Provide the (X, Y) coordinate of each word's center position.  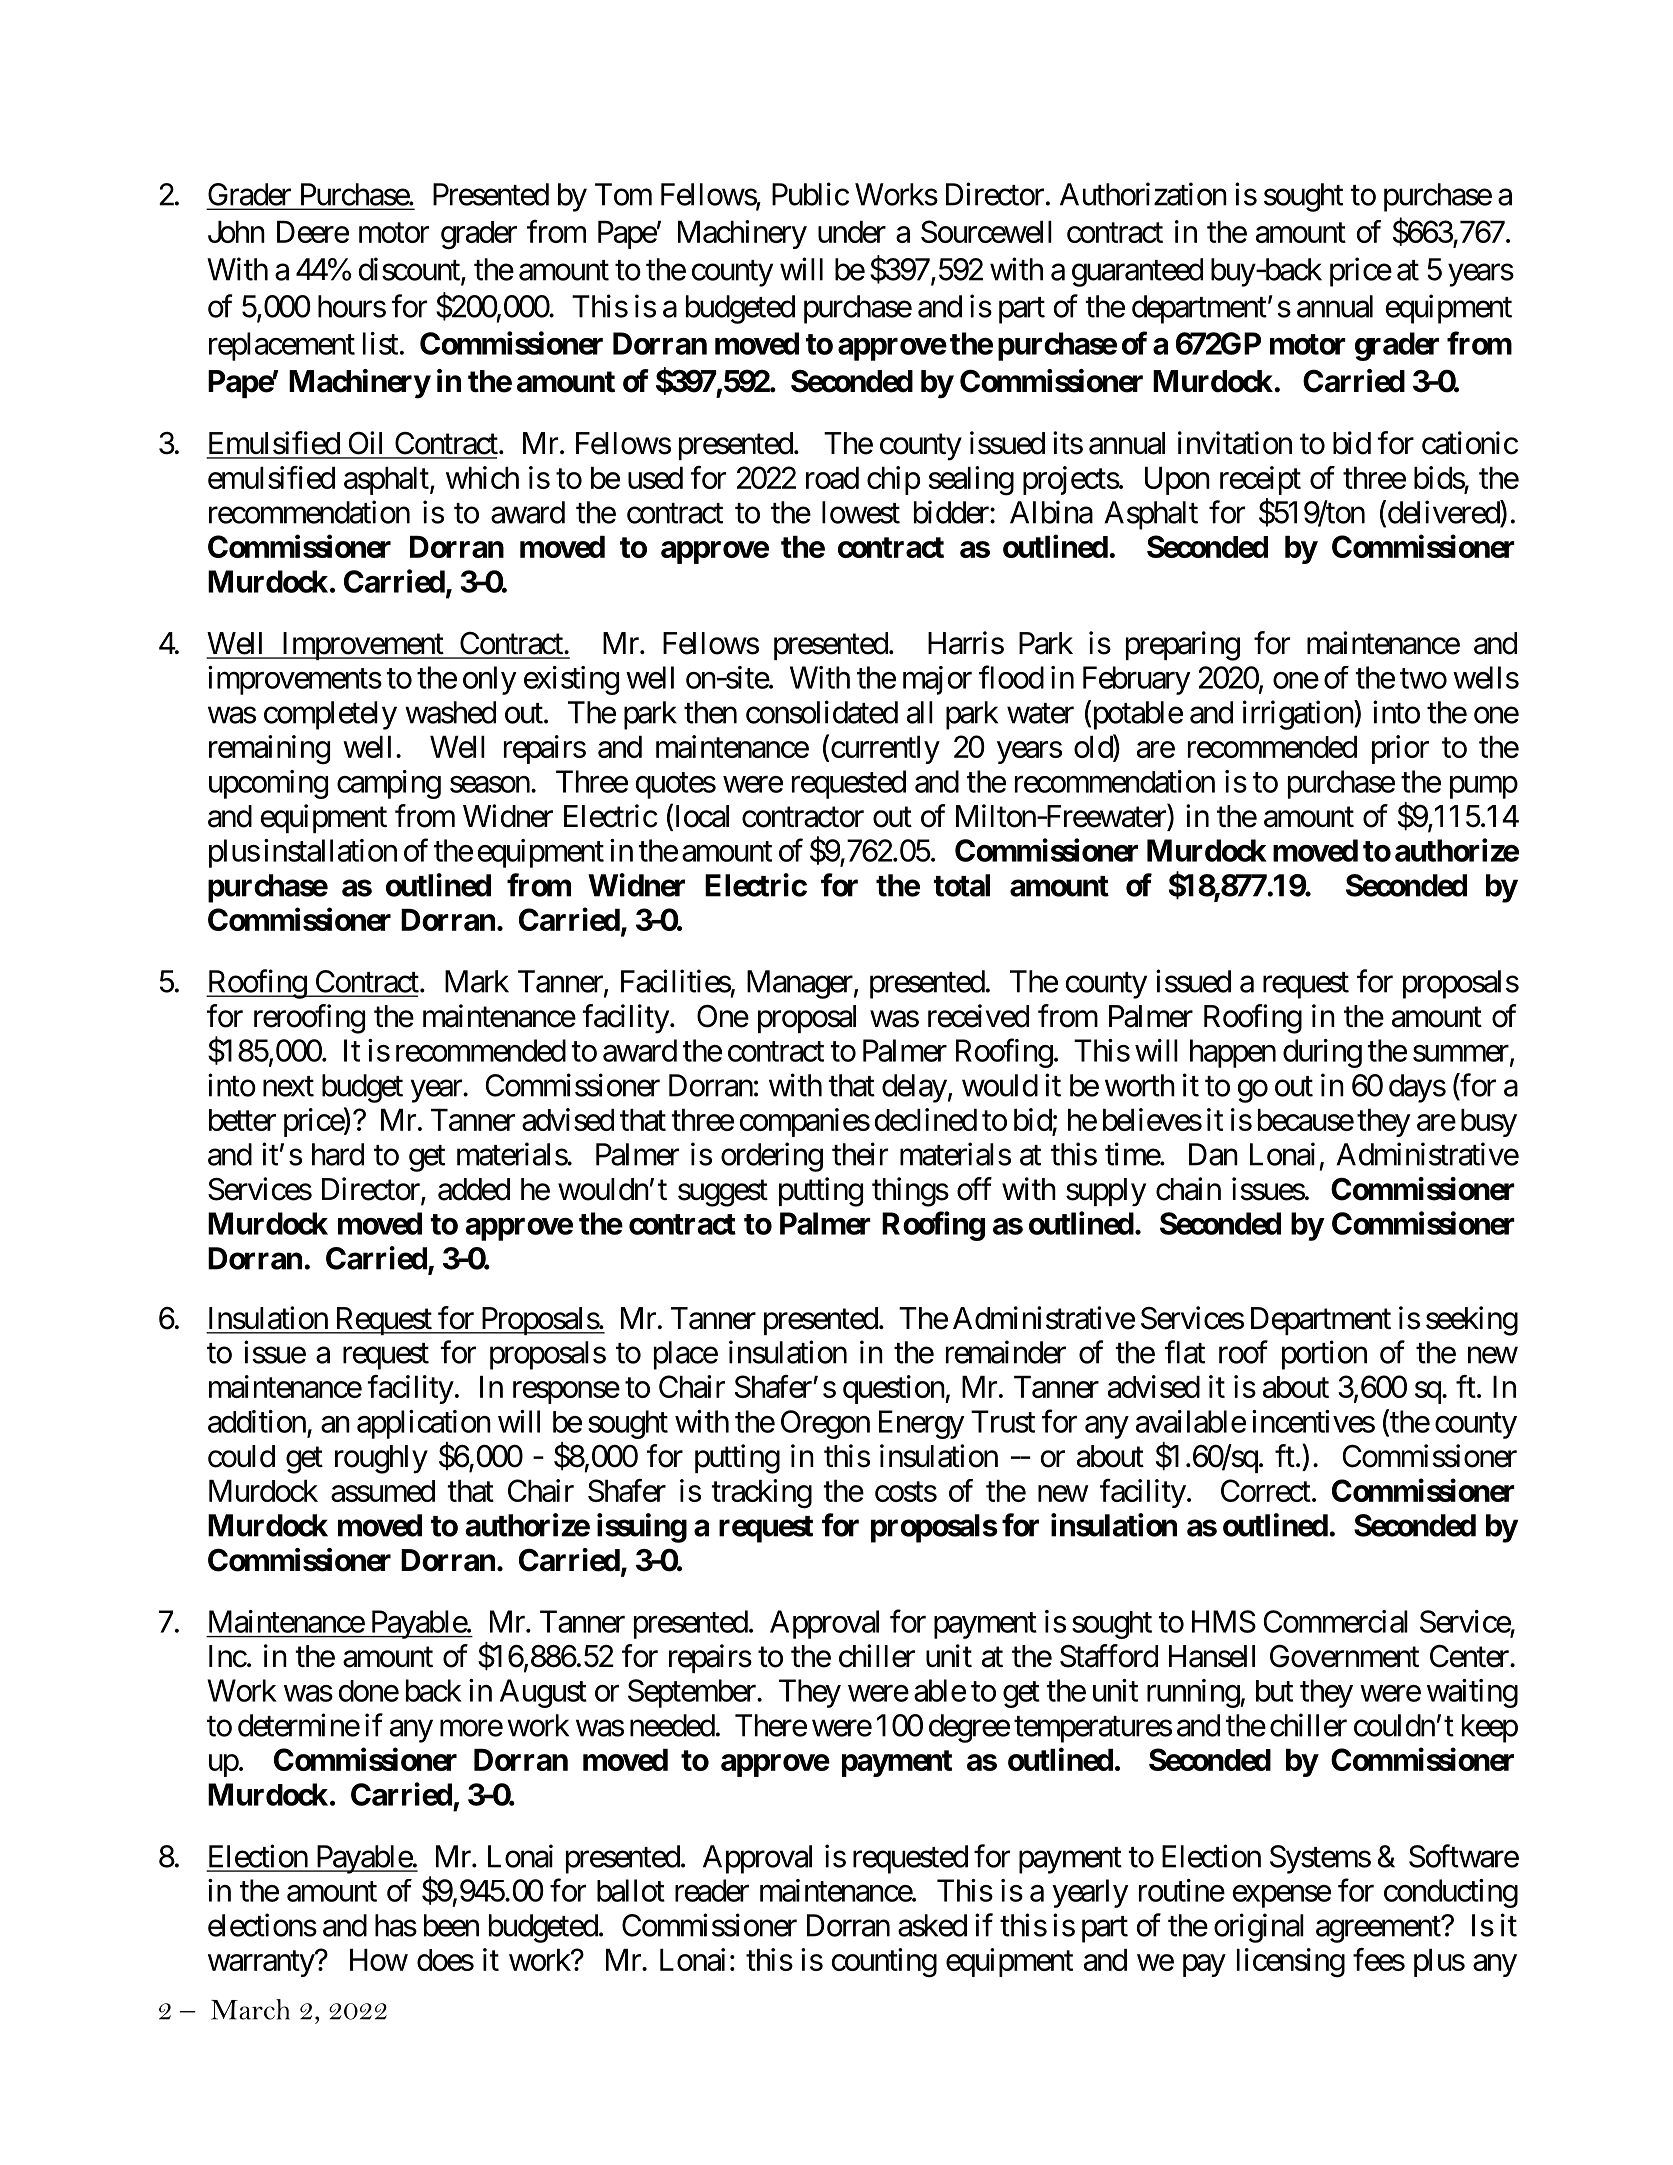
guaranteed (1137, 272)
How (379, 1960)
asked (932, 1925)
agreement (1379, 1929)
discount (410, 270)
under (852, 232)
